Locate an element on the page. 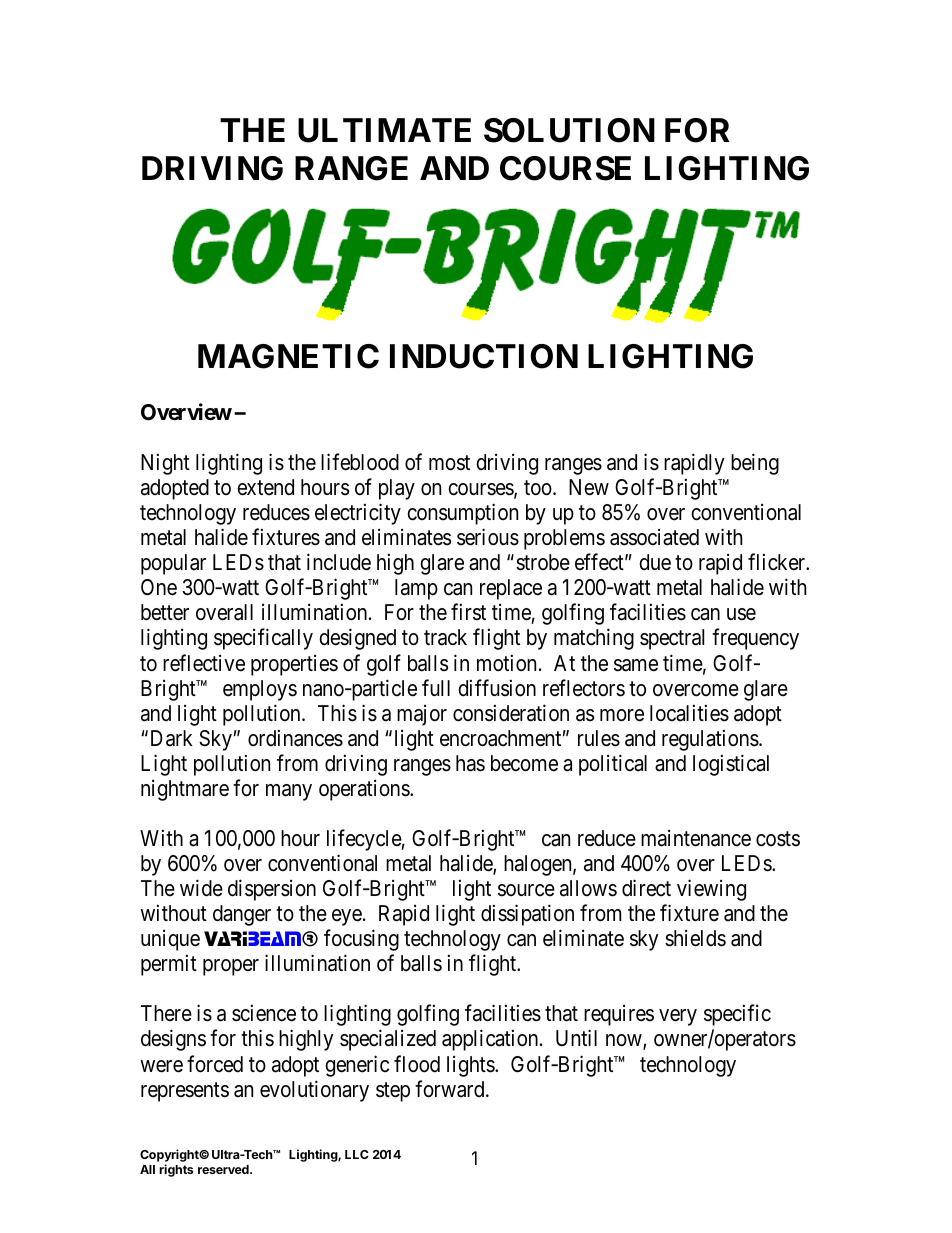 The width and height of the image is (952, 1233). INDUCTION is located at coordinates (484, 356).
